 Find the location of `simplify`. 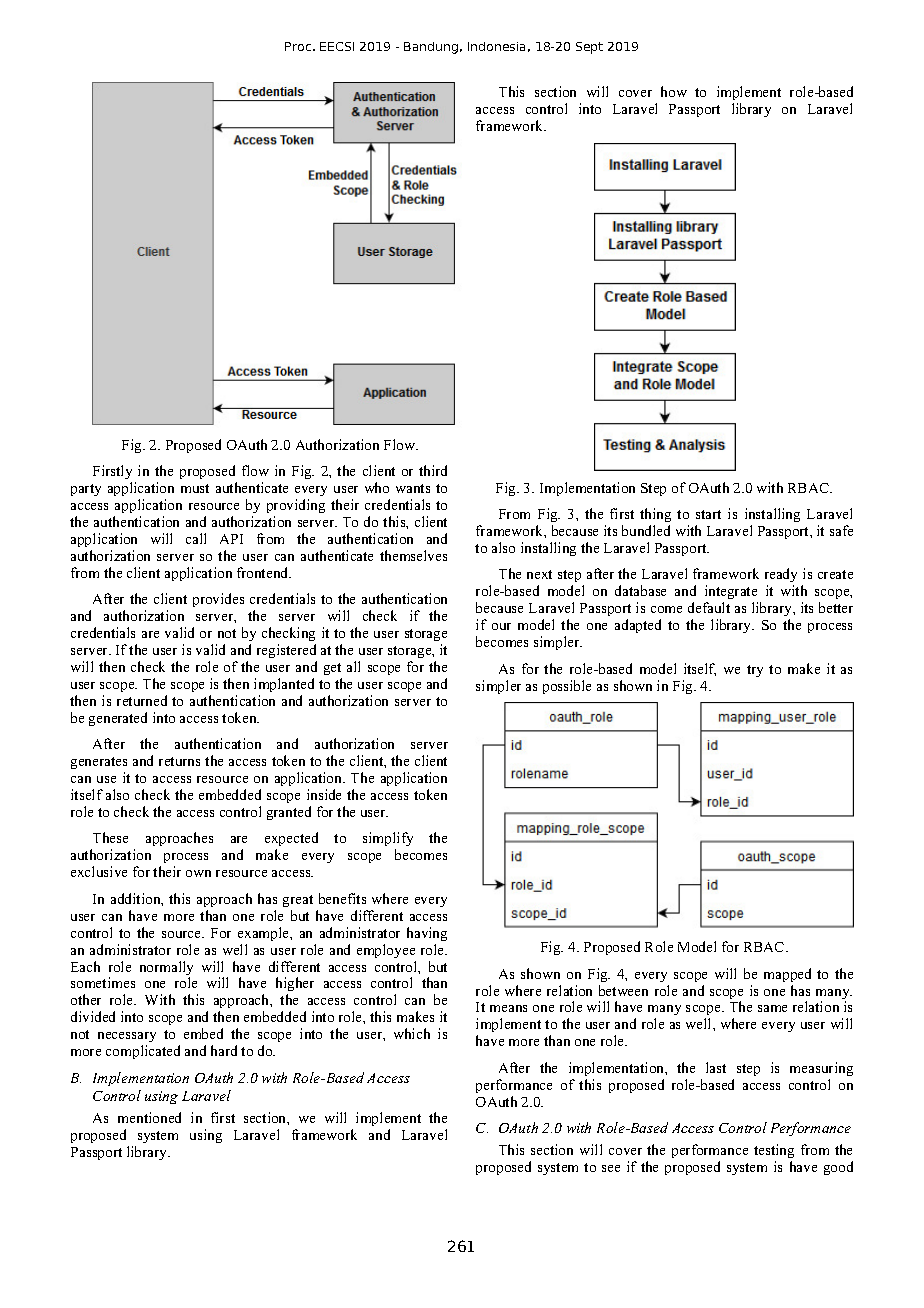

simplify is located at coordinates (388, 841).
